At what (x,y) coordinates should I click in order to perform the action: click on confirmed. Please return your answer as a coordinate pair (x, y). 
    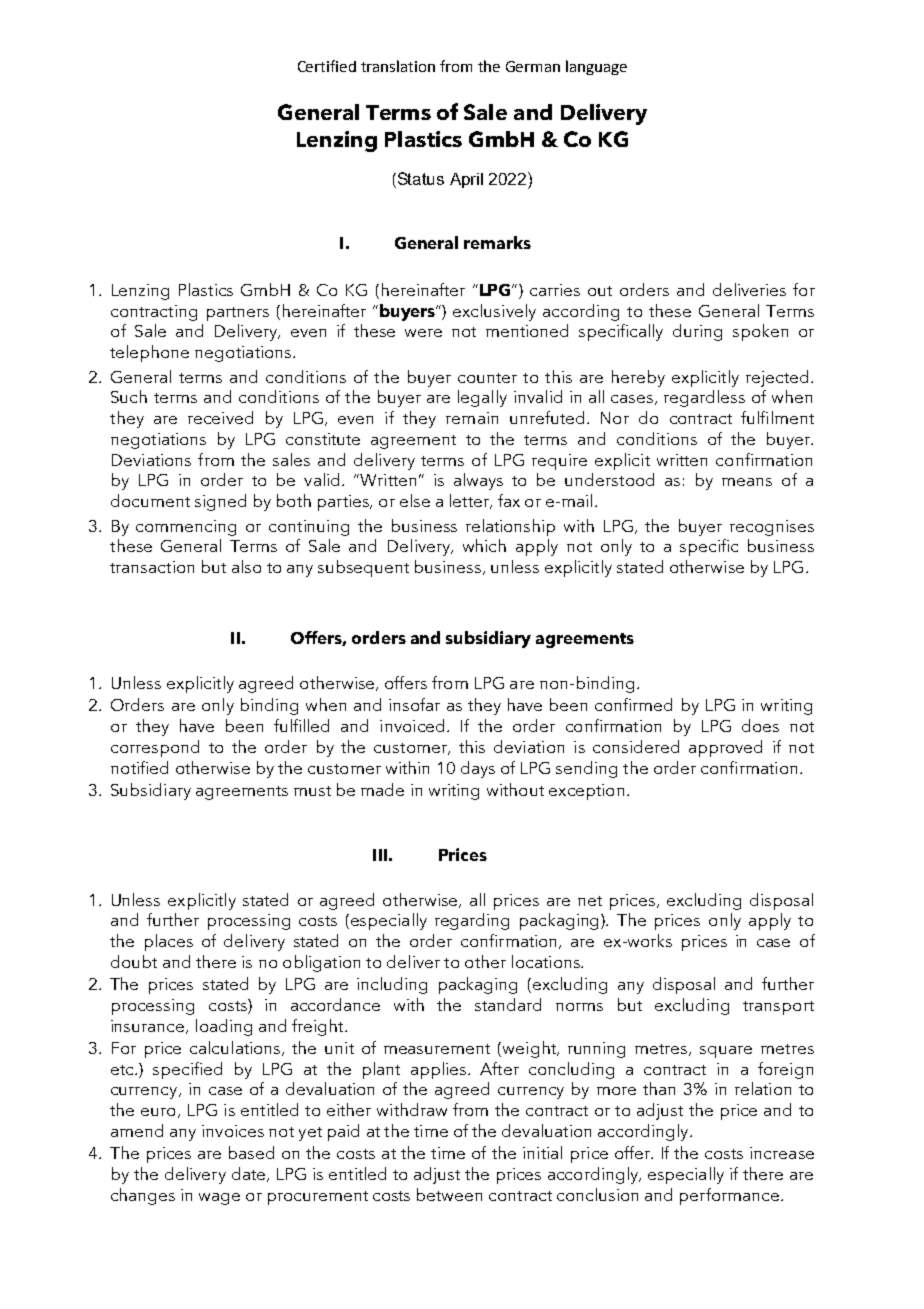
    Looking at the image, I should click on (633, 704).
